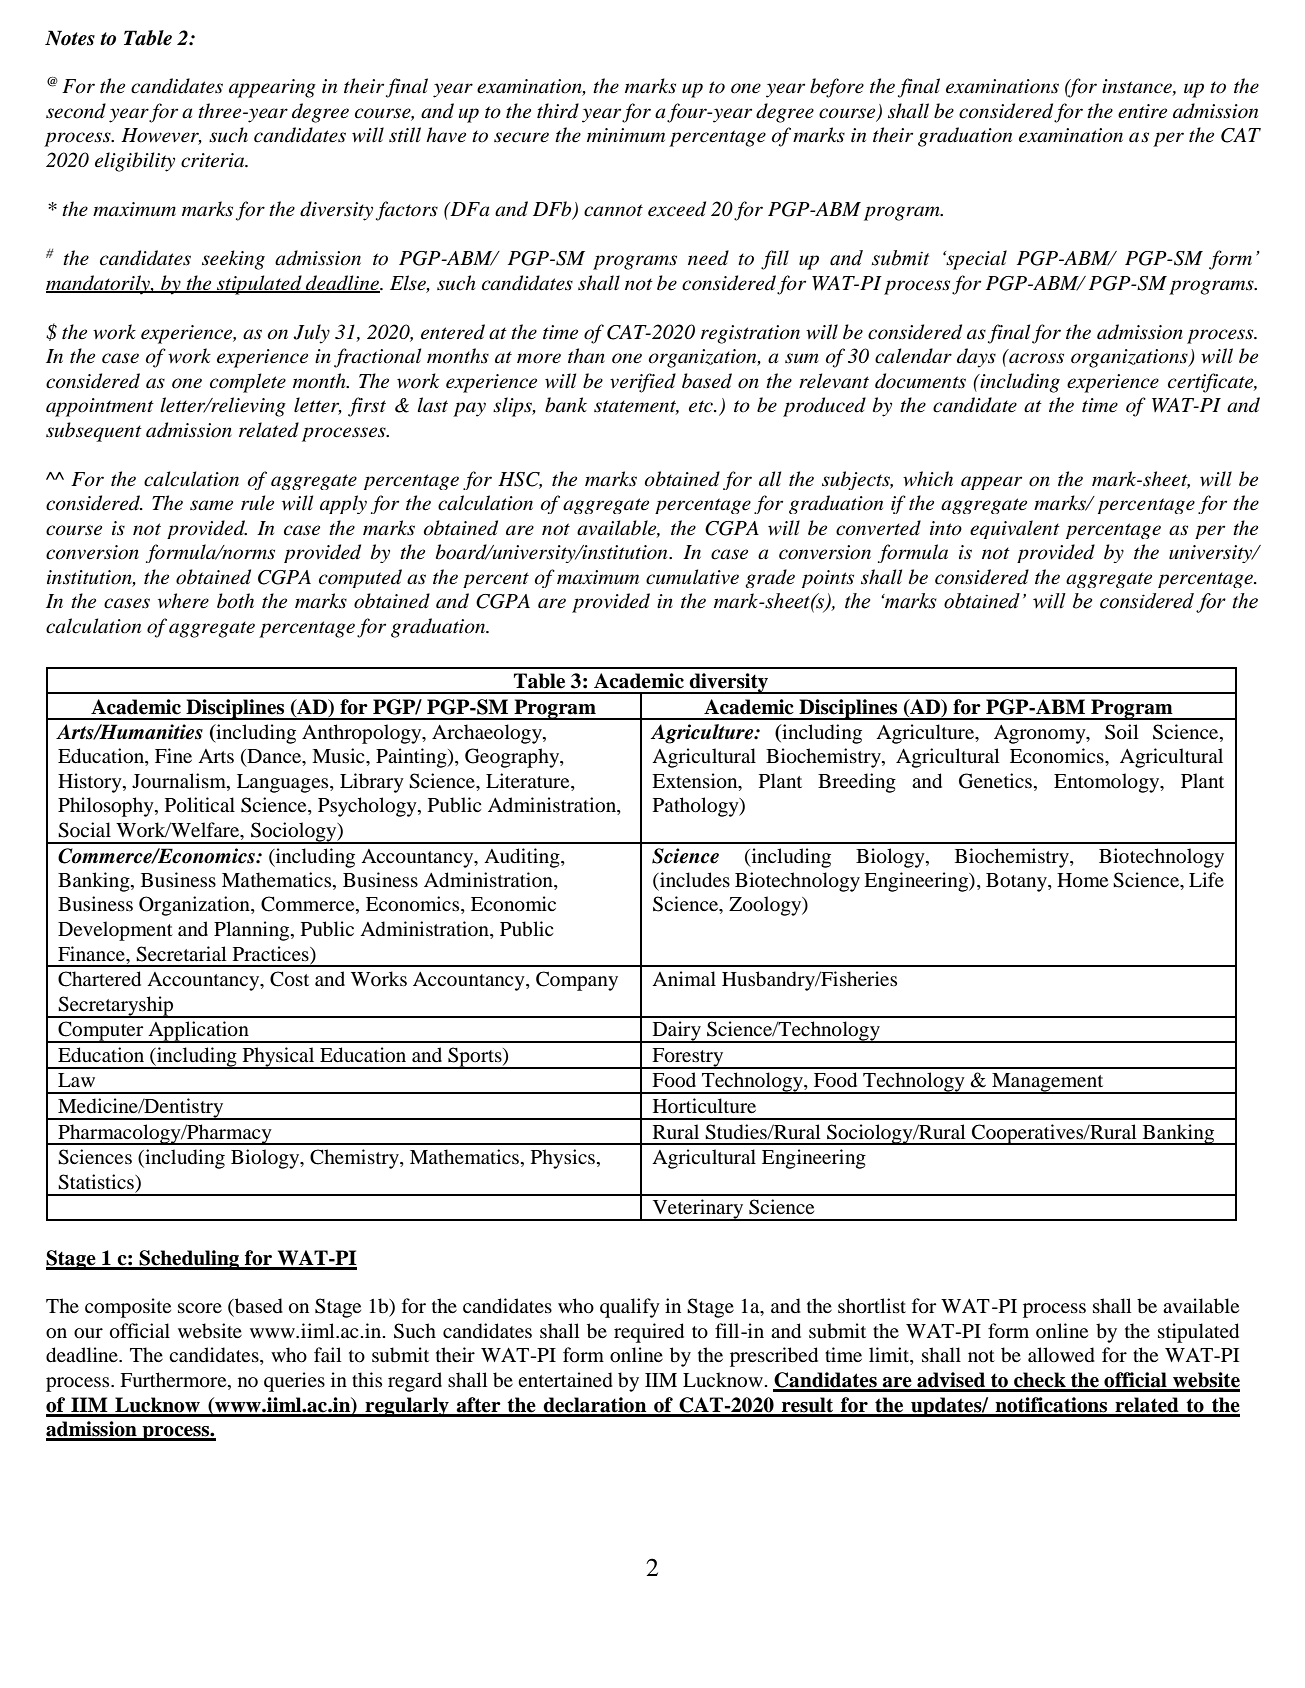 The width and height of the document is (1305, 1688). Describe the element at coordinates (1121, 732) in the document. I see `Soil` at that location.
